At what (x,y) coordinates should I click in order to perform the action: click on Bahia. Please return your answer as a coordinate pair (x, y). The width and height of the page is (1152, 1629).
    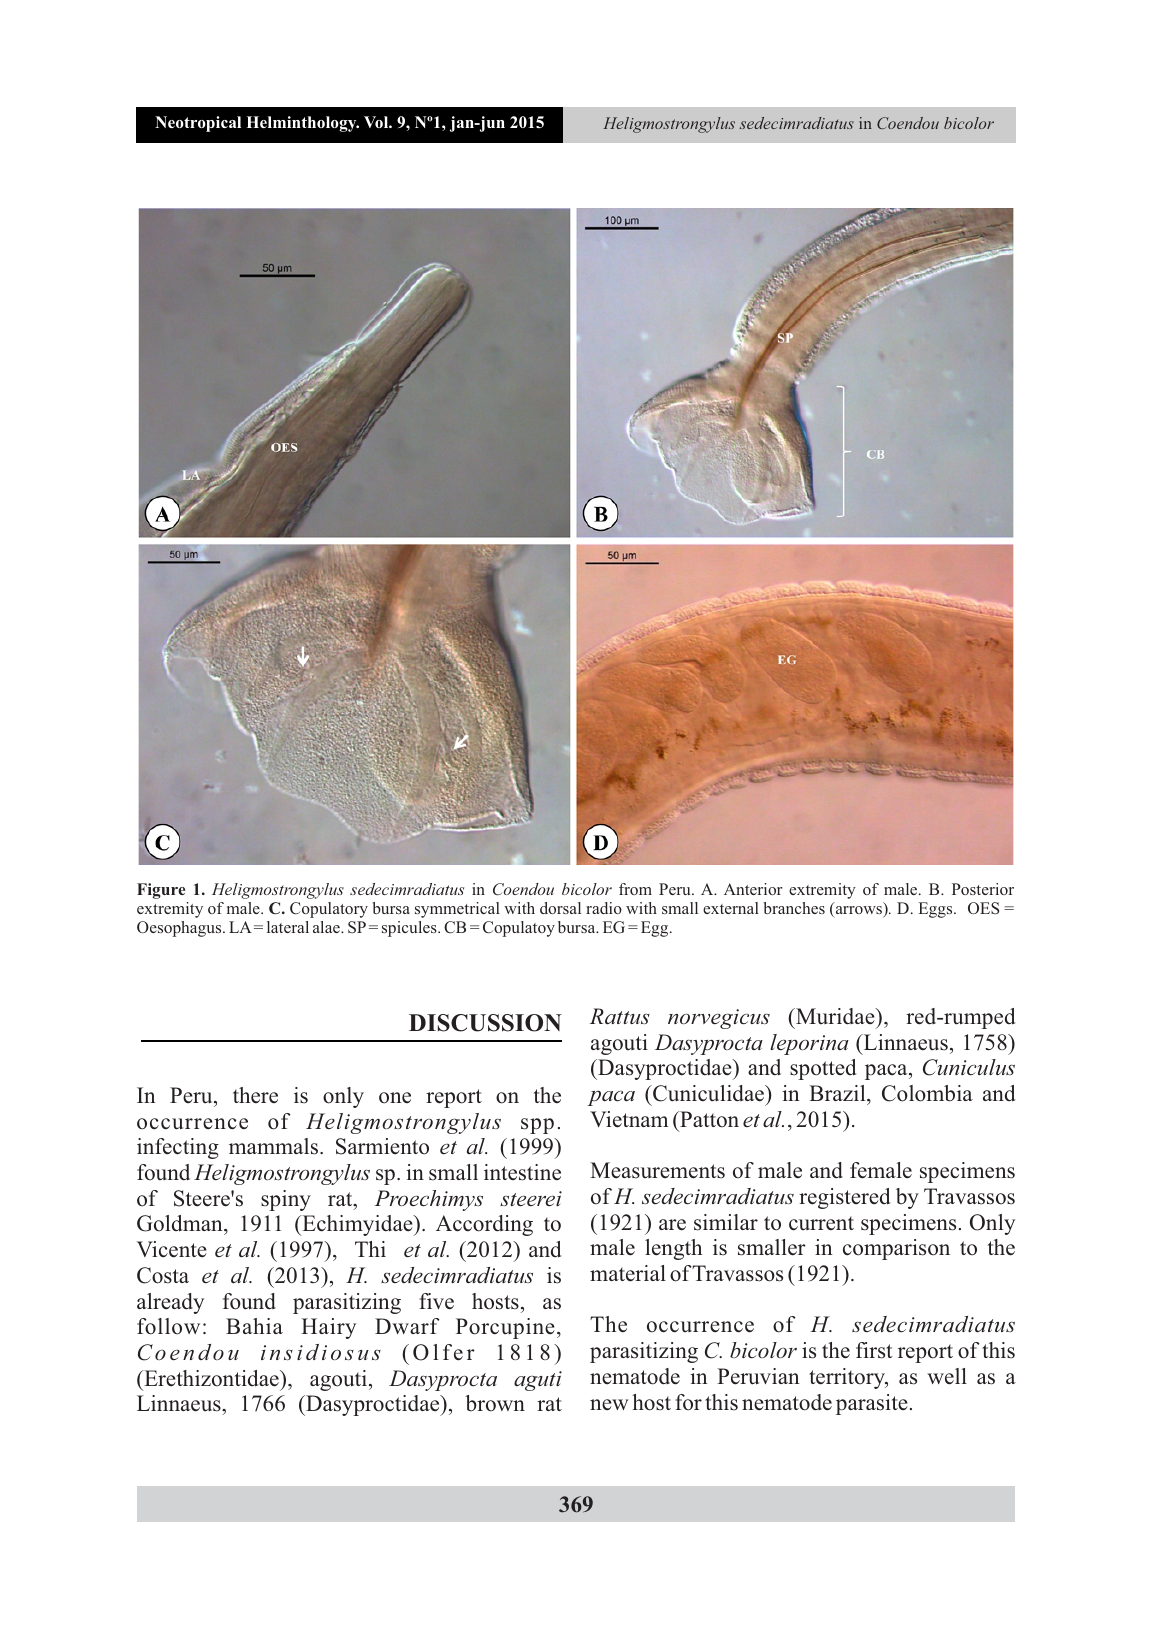
    Looking at the image, I should click on (254, 1326).
